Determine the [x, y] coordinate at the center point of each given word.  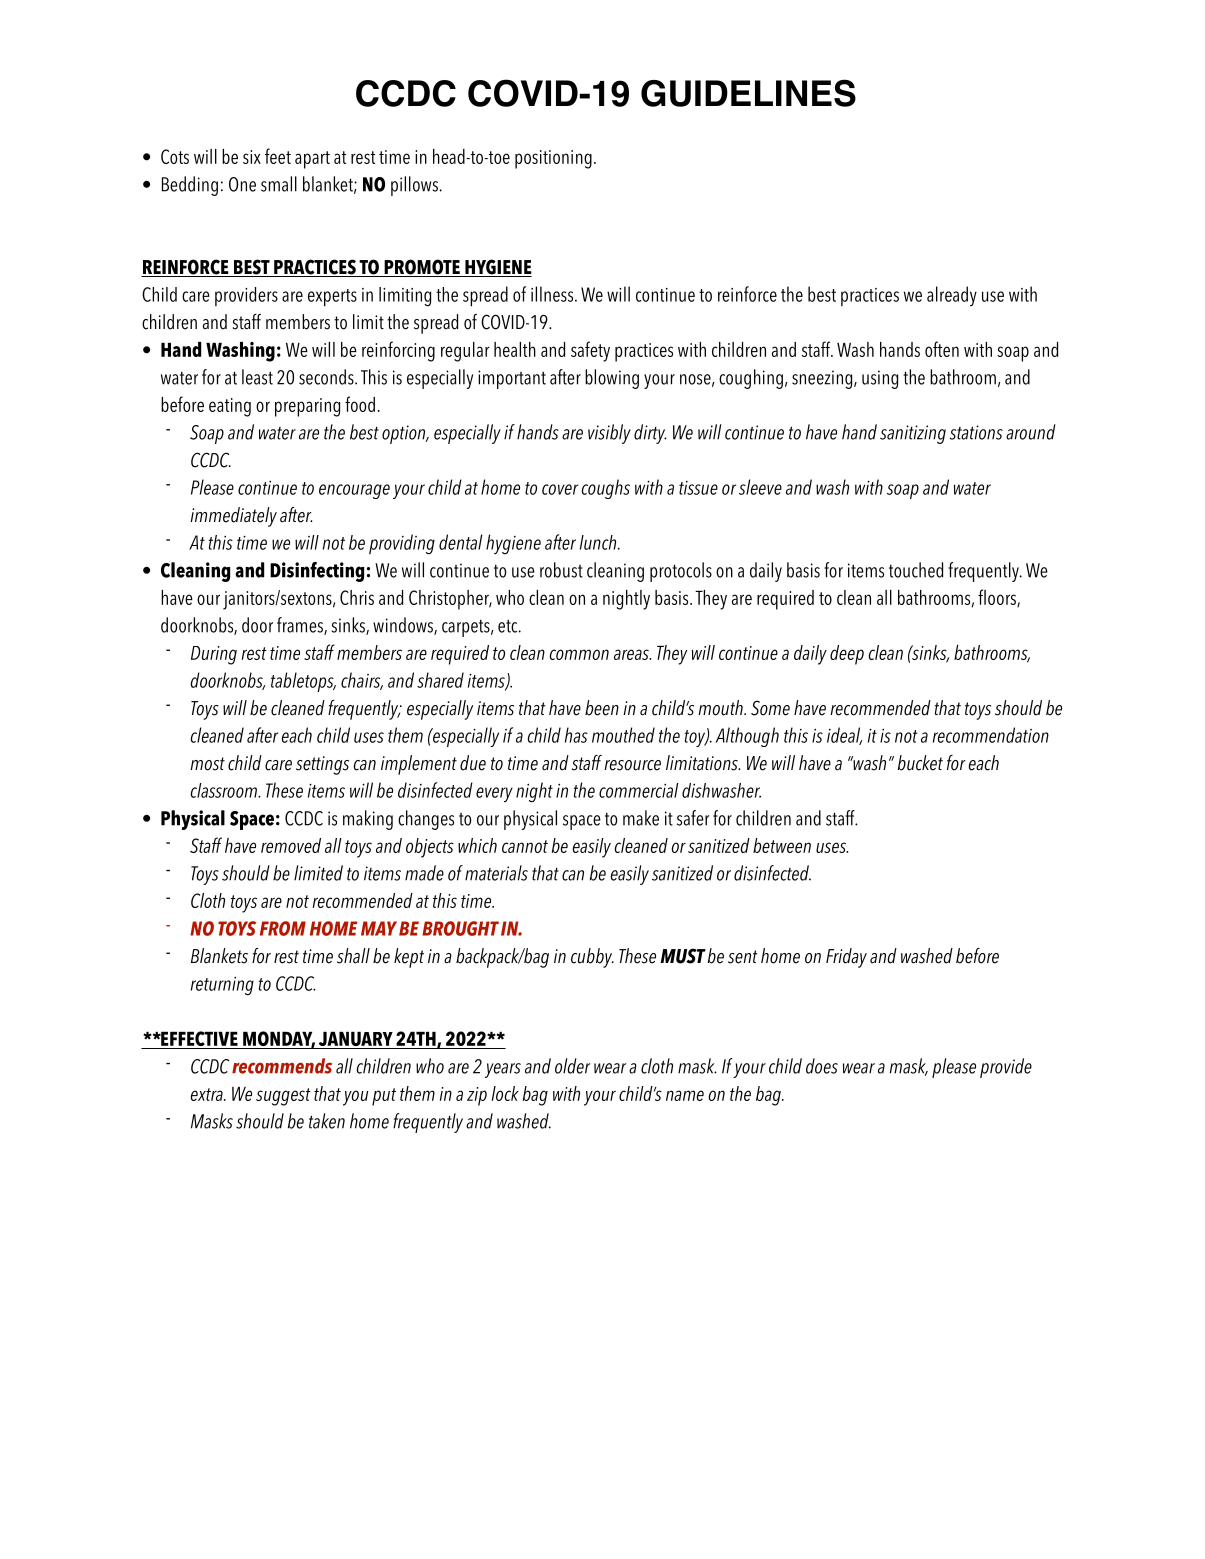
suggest [283, 1097]
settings [322, 765]
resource [632, 765]
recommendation [991, 735]
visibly [609, 434]
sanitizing [913, 434]
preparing [307, 407]
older [573, 1066]
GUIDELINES [748, 93]
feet [278, 156]
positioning [553, 159]
